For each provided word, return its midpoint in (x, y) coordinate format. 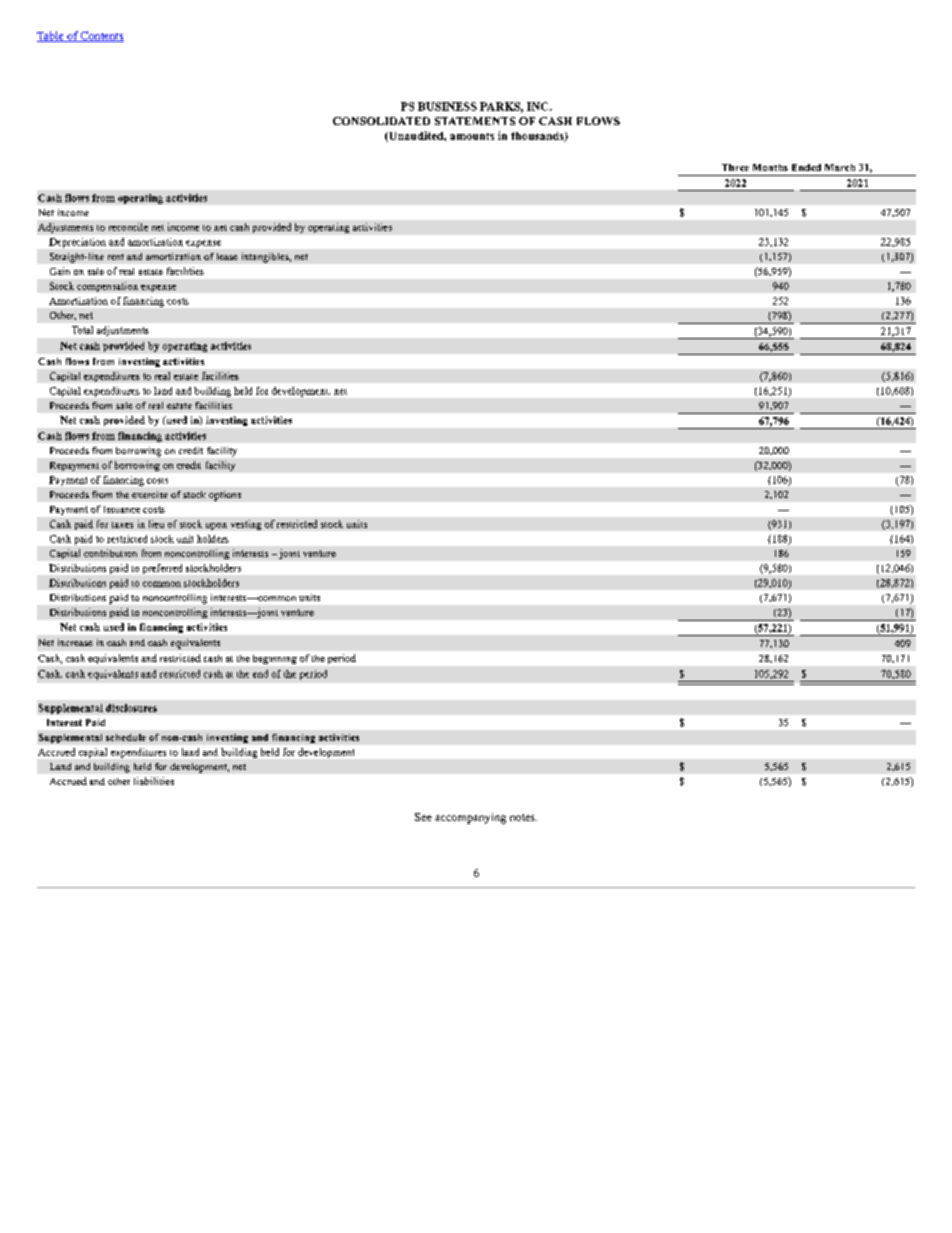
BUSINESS (447, 106)
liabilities (154, 781)
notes (523, 817)
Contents (101, 36)
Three (735, 167)
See (423, 817)
